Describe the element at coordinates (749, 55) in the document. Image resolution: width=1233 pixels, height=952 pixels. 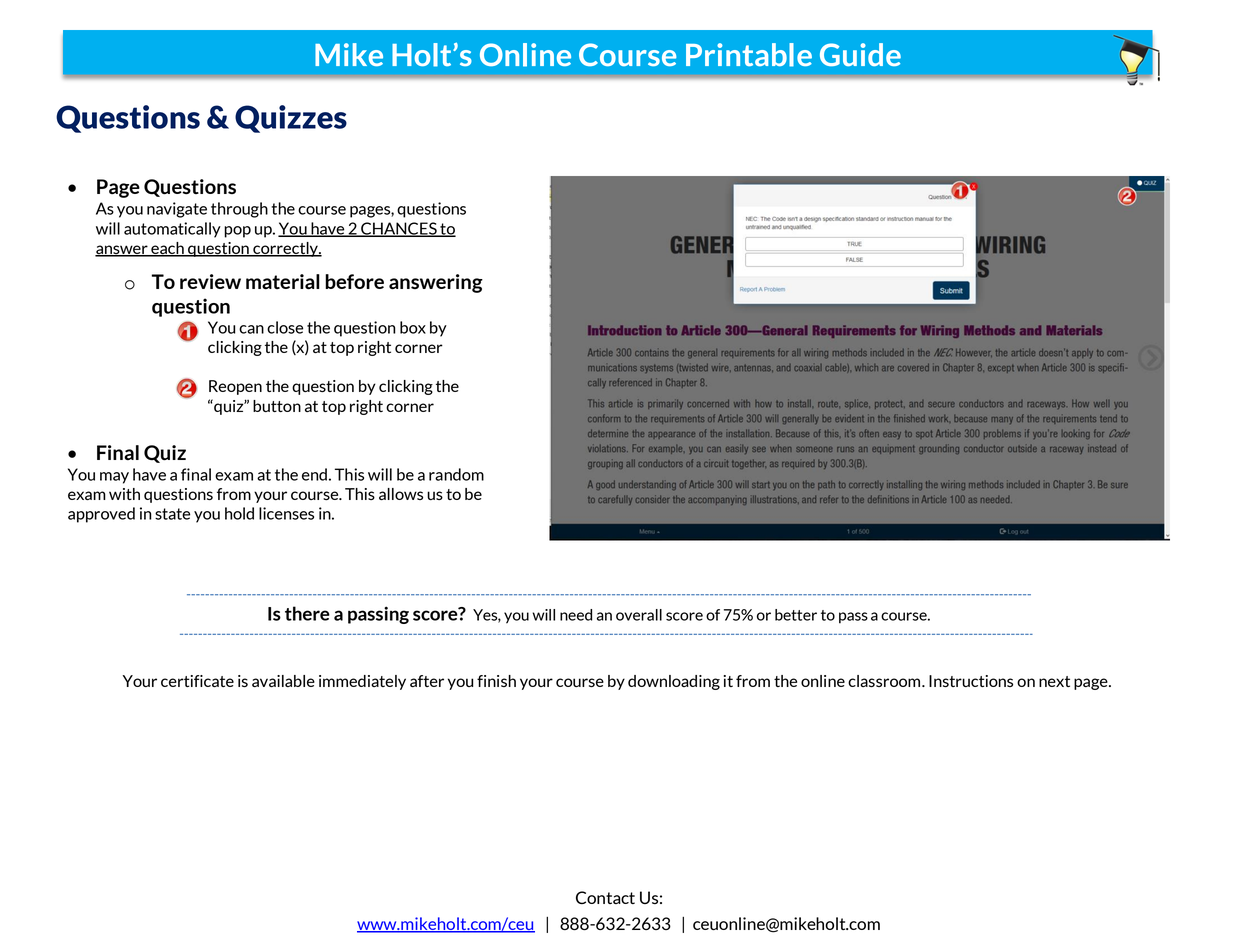
I see `Printable` at that location.
